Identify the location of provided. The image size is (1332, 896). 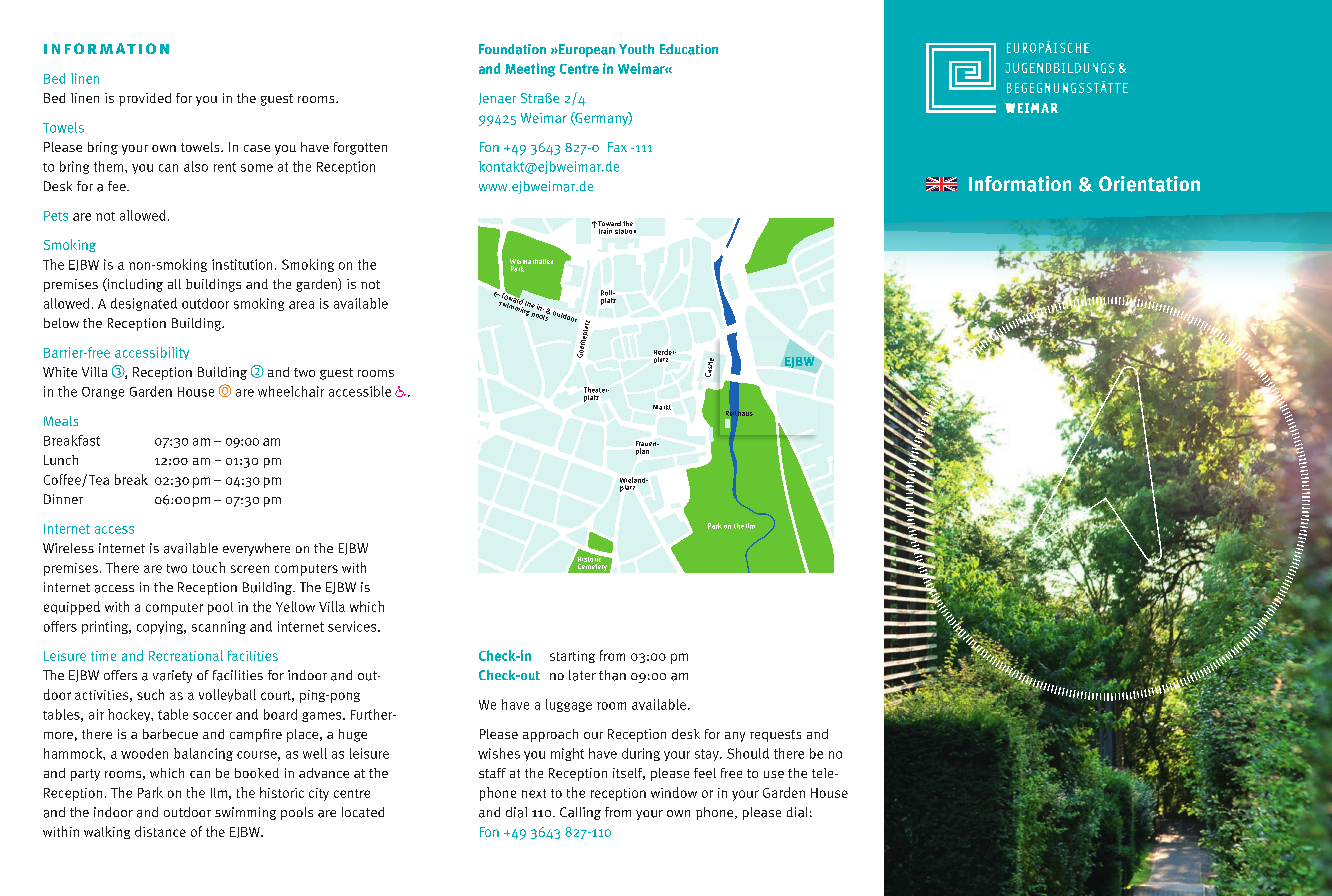
(145, 99).
